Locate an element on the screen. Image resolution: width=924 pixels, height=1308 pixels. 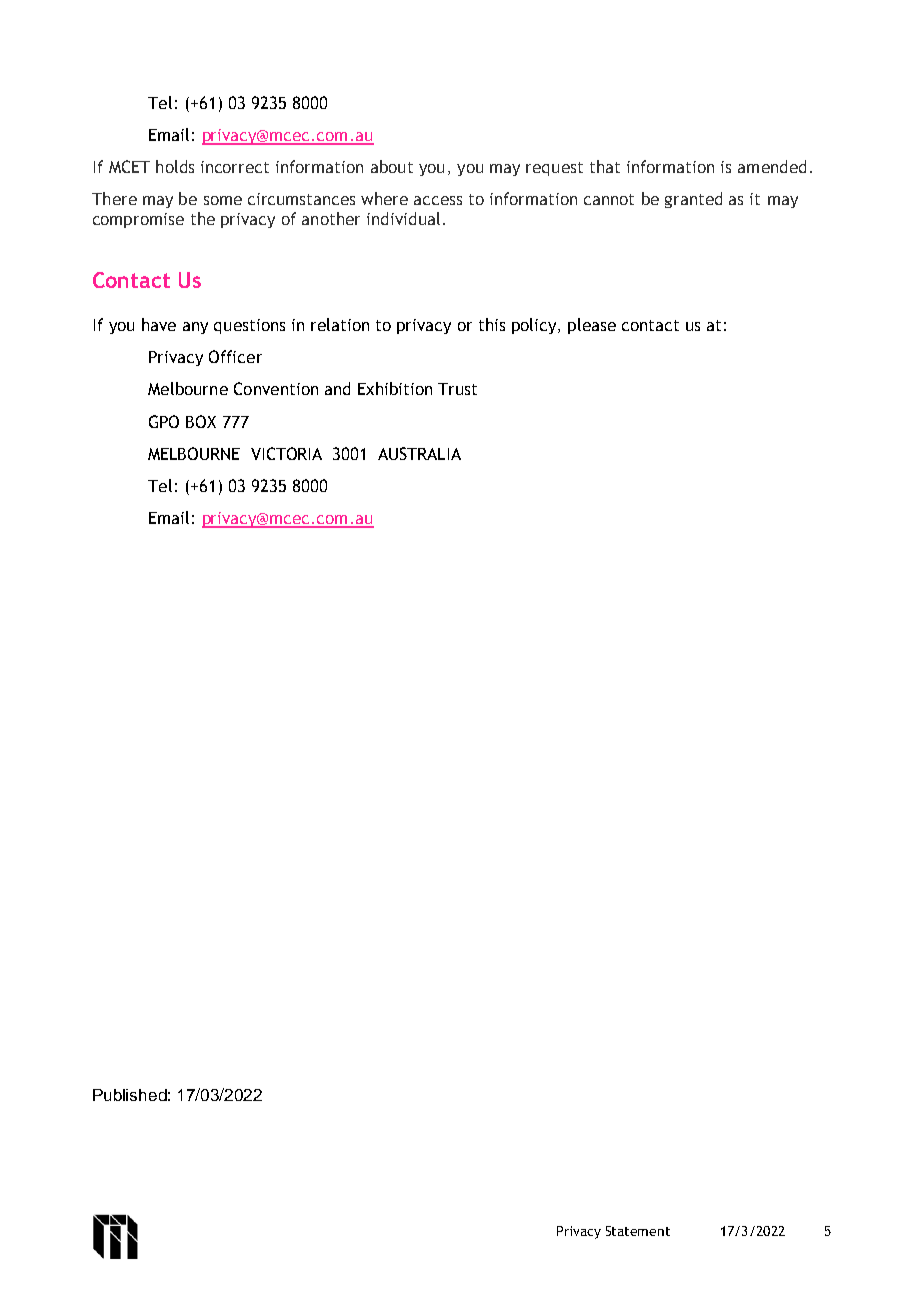
VICTORIA is located at coordinates (286, 453).
